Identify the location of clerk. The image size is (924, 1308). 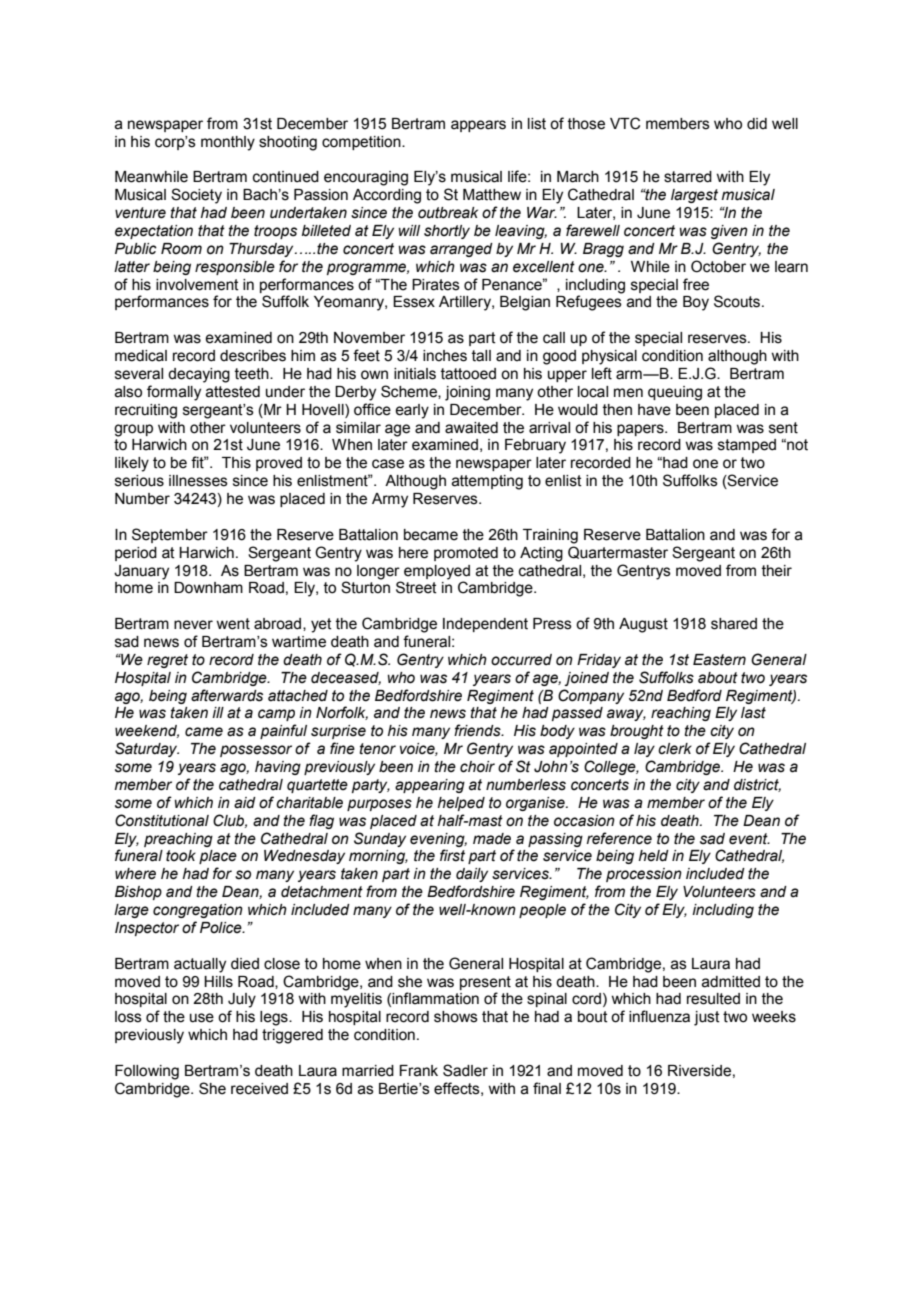
(675, 749).
